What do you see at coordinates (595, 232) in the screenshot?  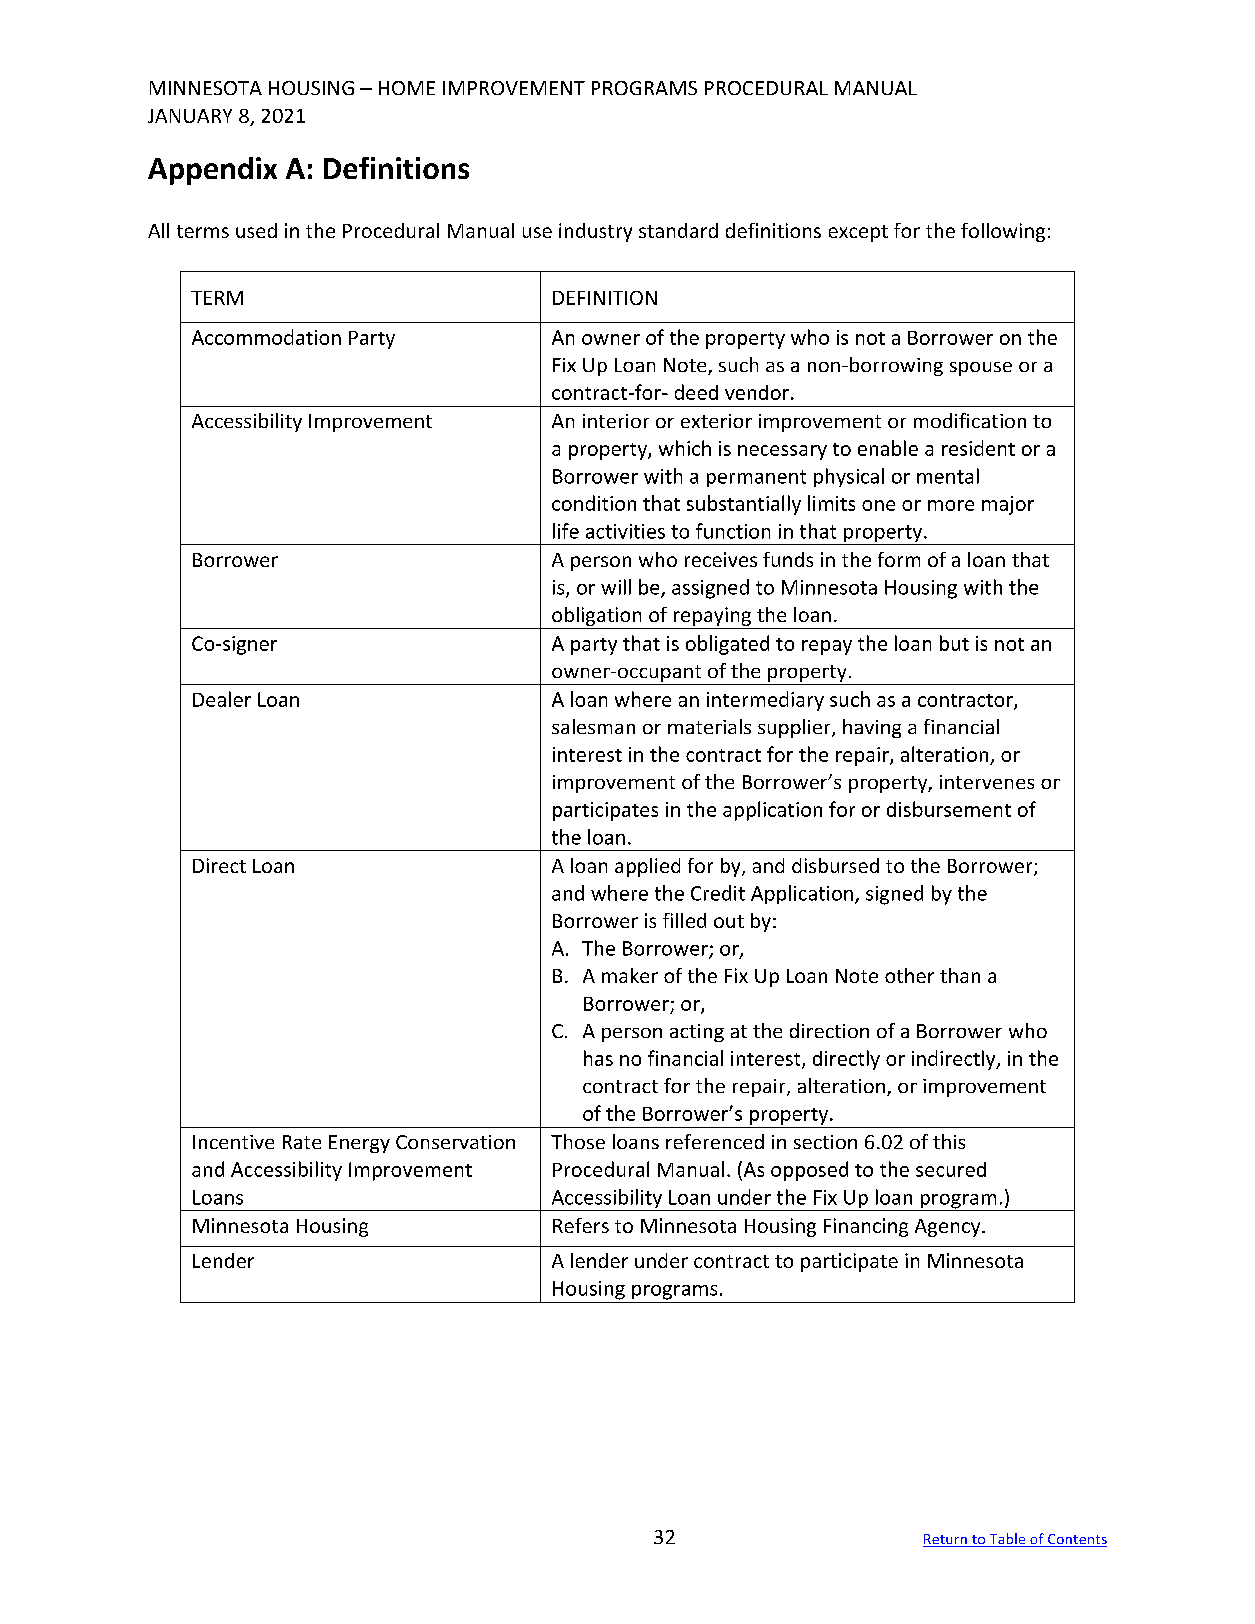 I see `industry` at bounding box center [595, 232].
